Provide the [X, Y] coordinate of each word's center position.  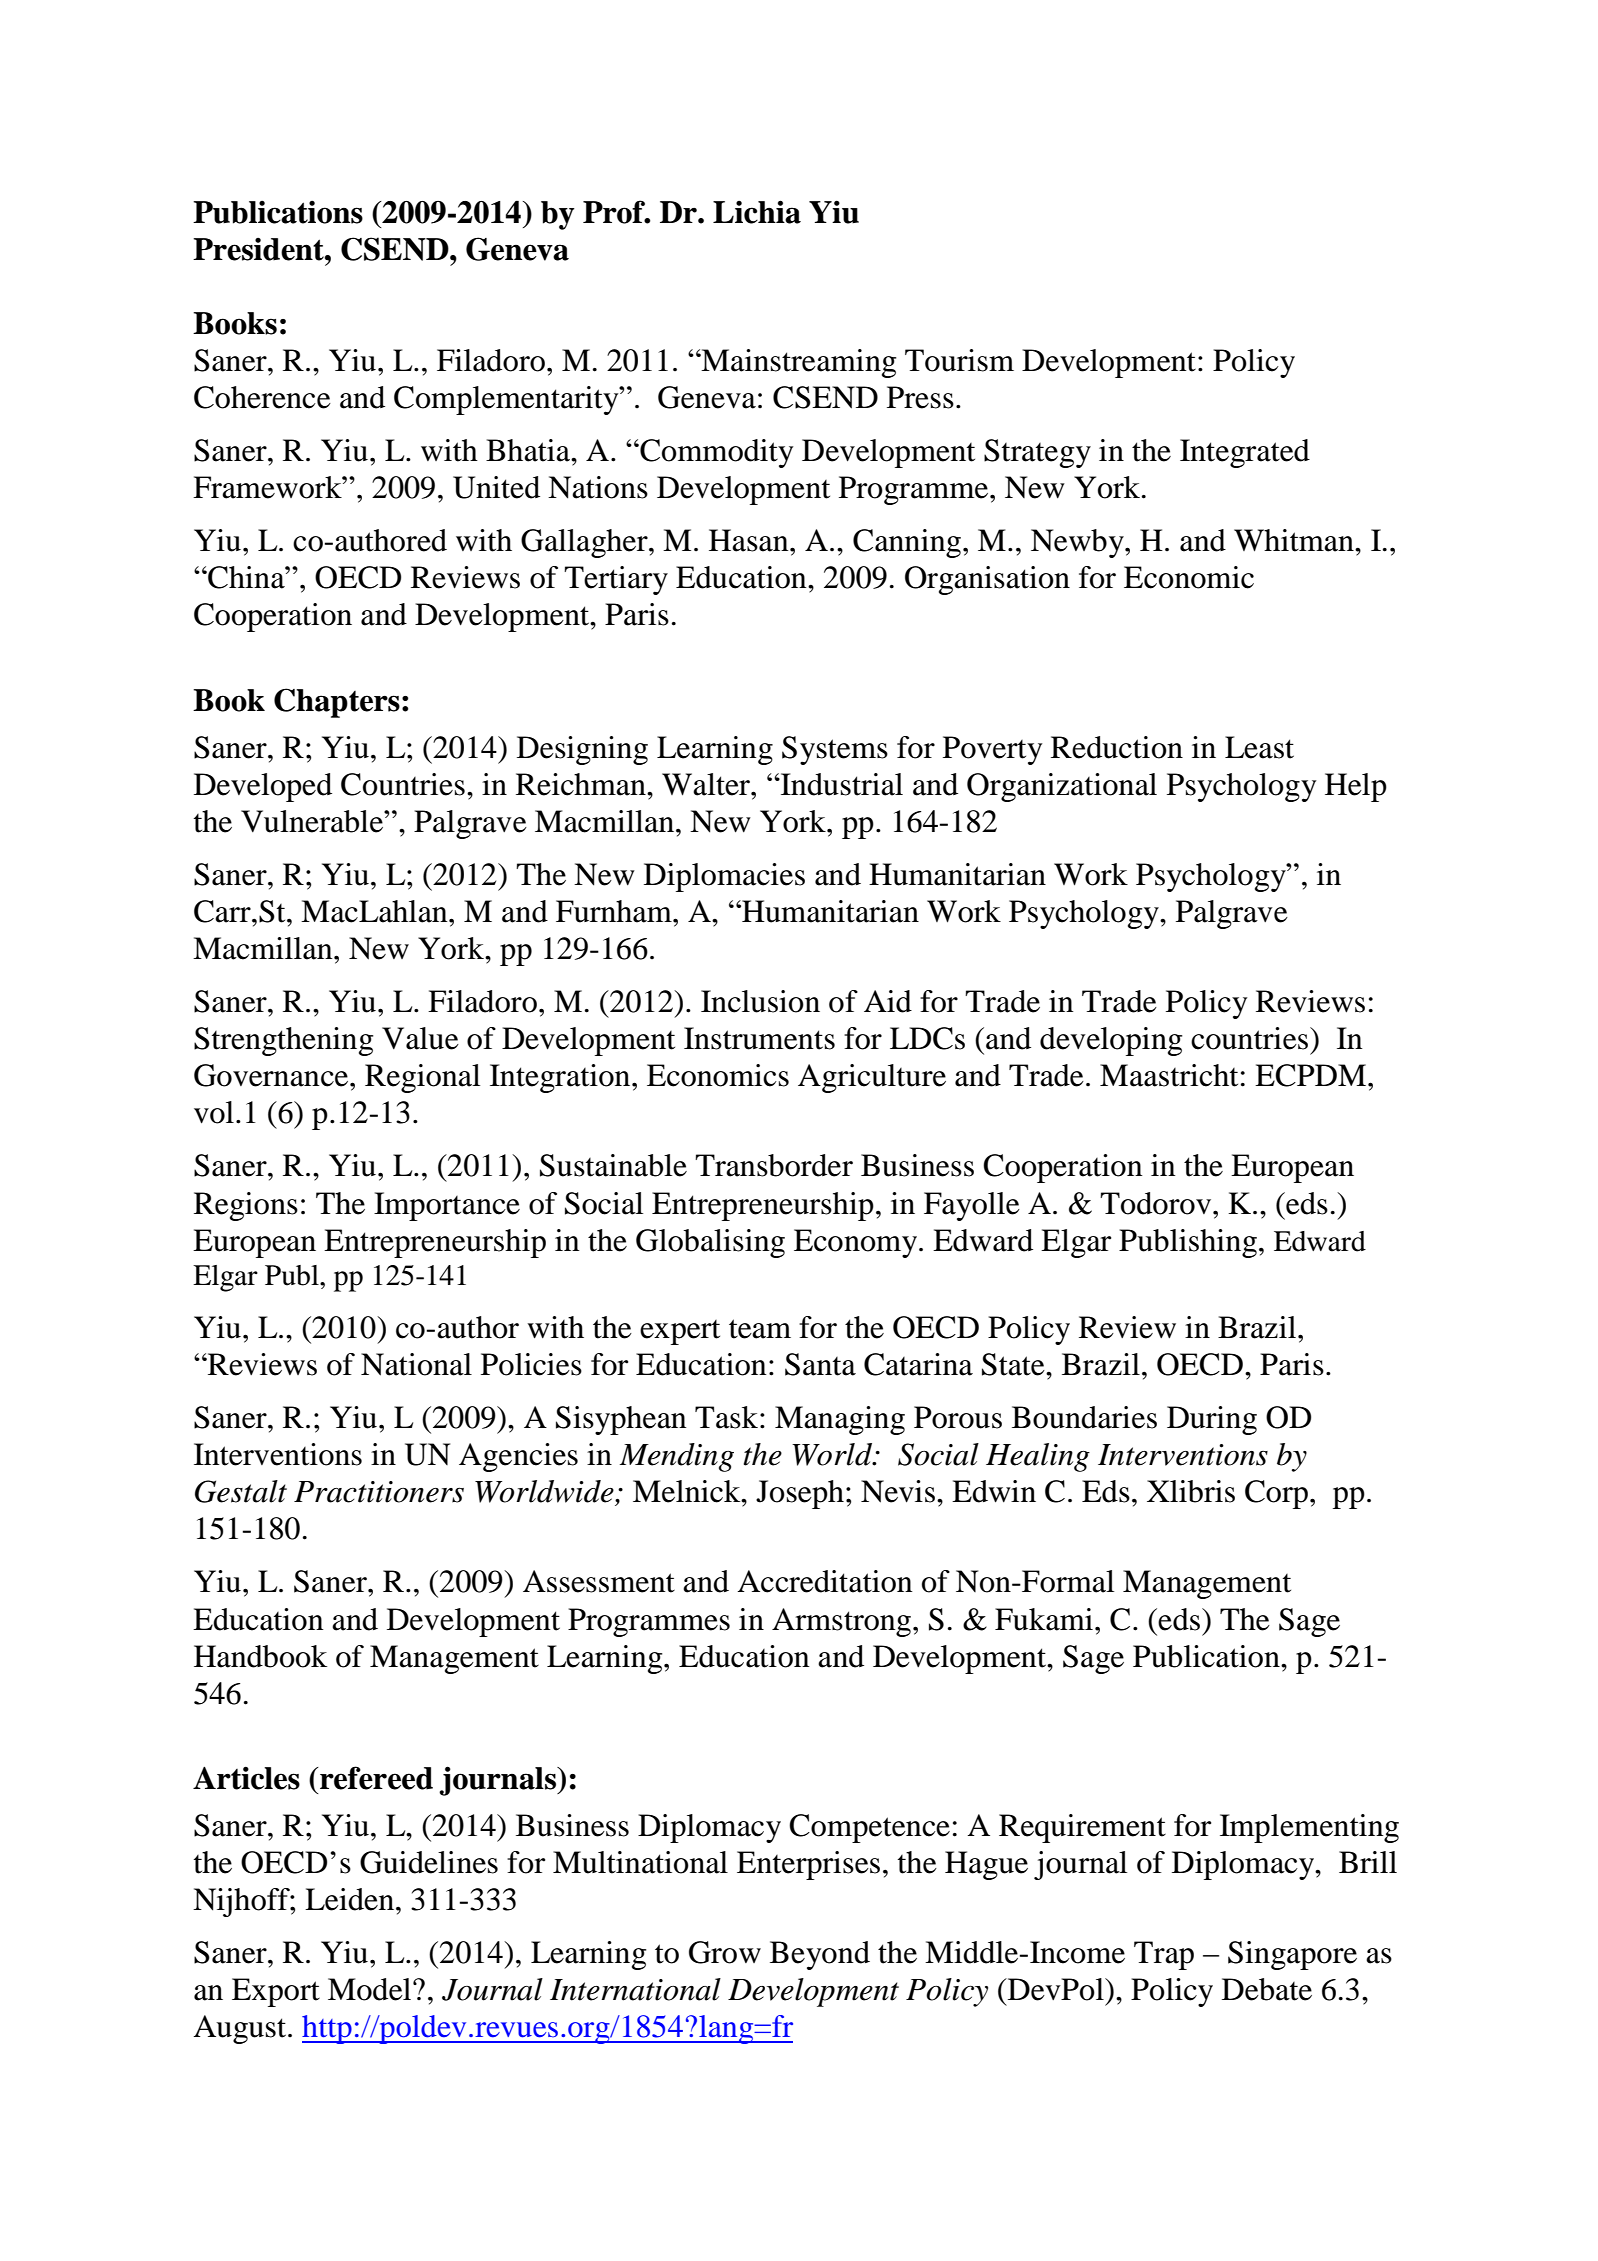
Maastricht [1169, 1075]
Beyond [820, 1955]
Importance [447, 1206]
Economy [857, 1243]
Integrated [1245, 453]
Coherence [262, 397]
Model [371, 1989]
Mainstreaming [798, 363]
